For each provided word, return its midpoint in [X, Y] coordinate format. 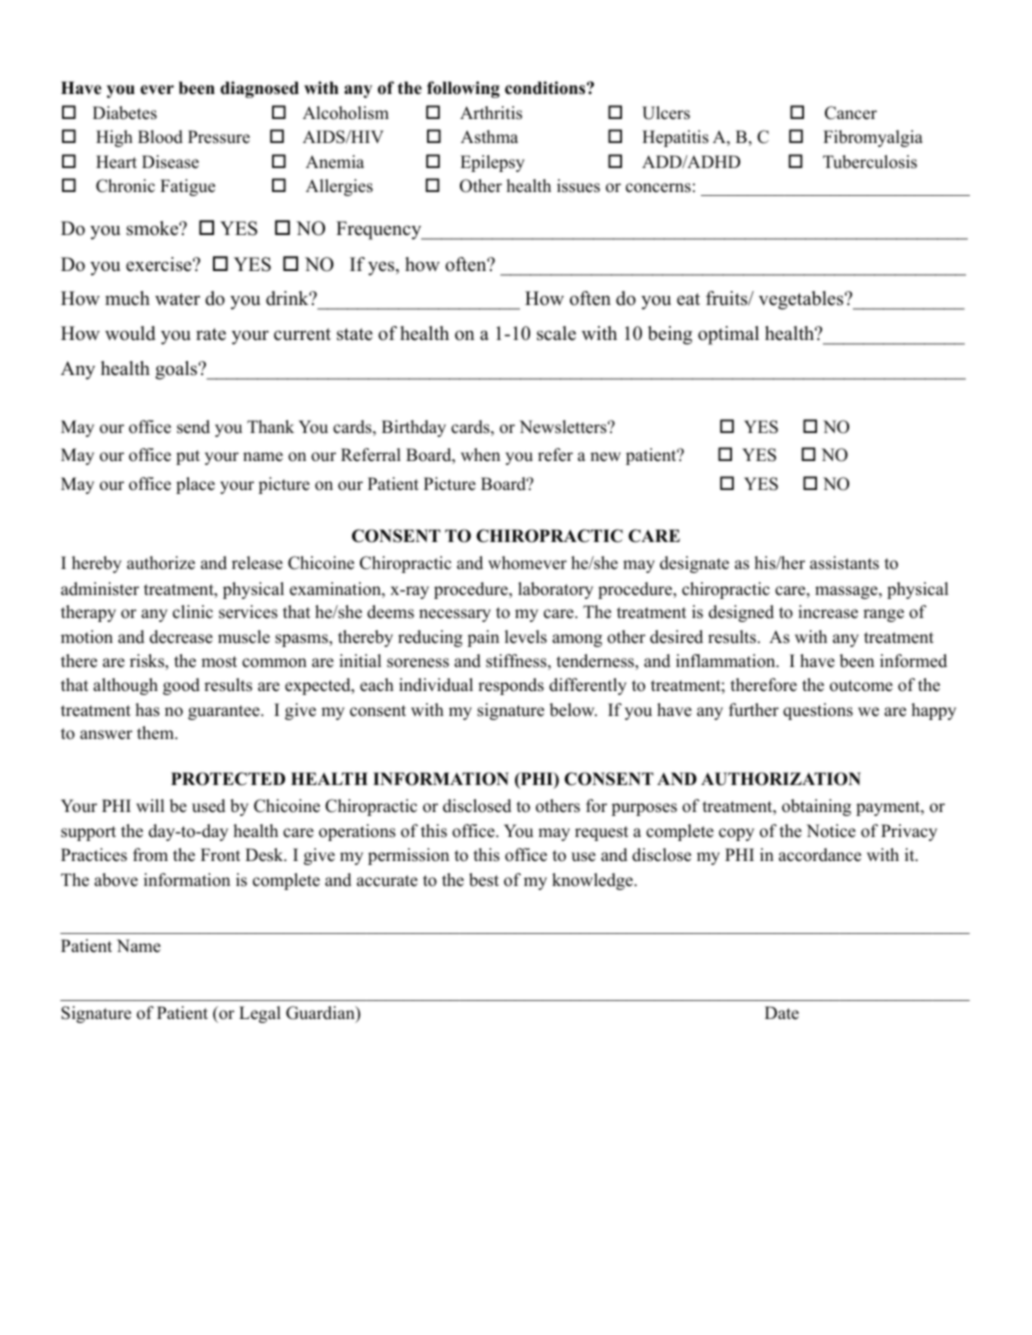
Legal [260, 1014]
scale [556, 333]
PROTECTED [228, 779]
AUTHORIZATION [781, 779]
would [130, 333]
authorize [161, 563]
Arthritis [491, 113]
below [573, 710]
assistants [844, 563]
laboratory [555, 590]
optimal [728, 335]
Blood [160, 137]
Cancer [851, 113]
